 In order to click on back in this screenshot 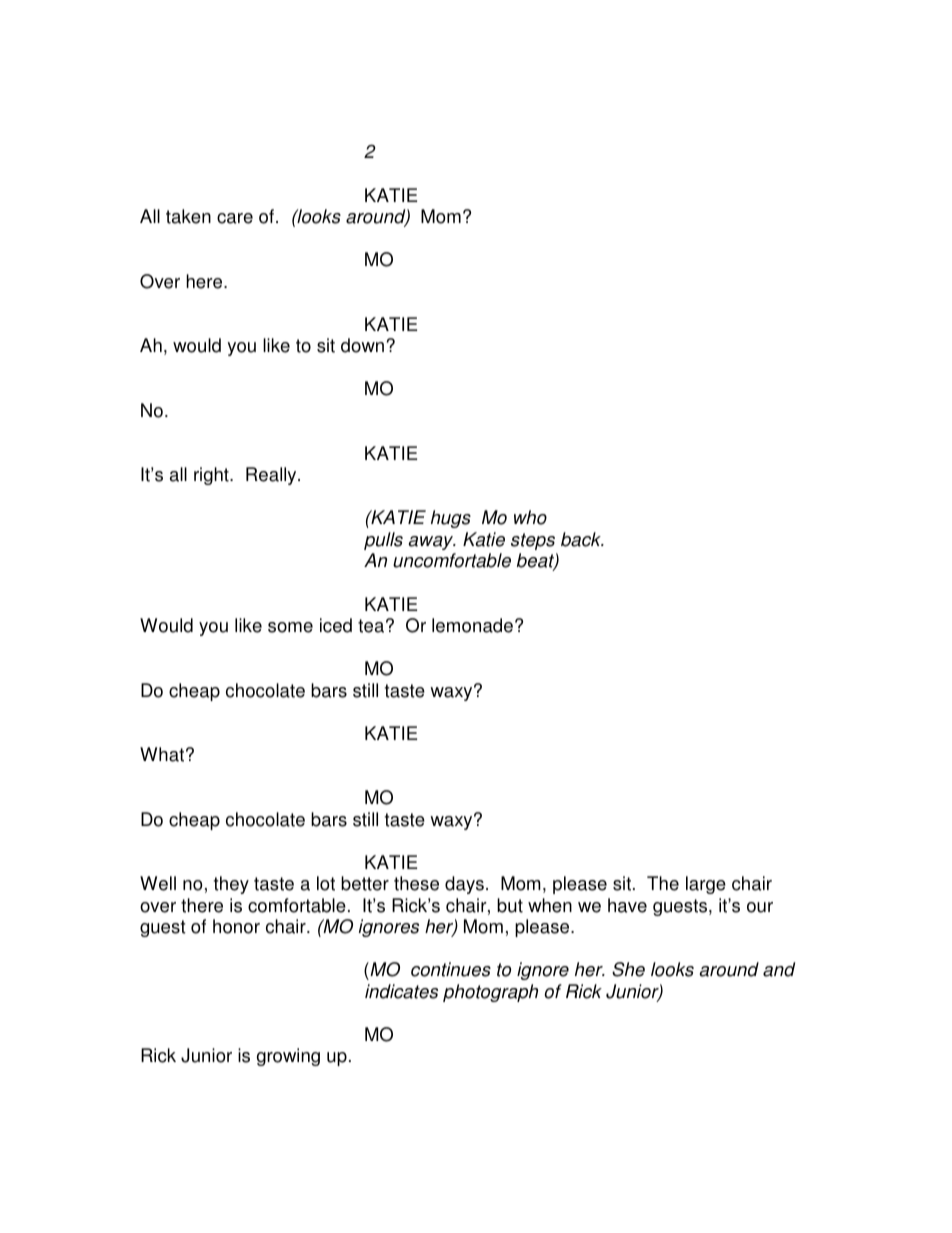, I will do `click(582, 539)`.
